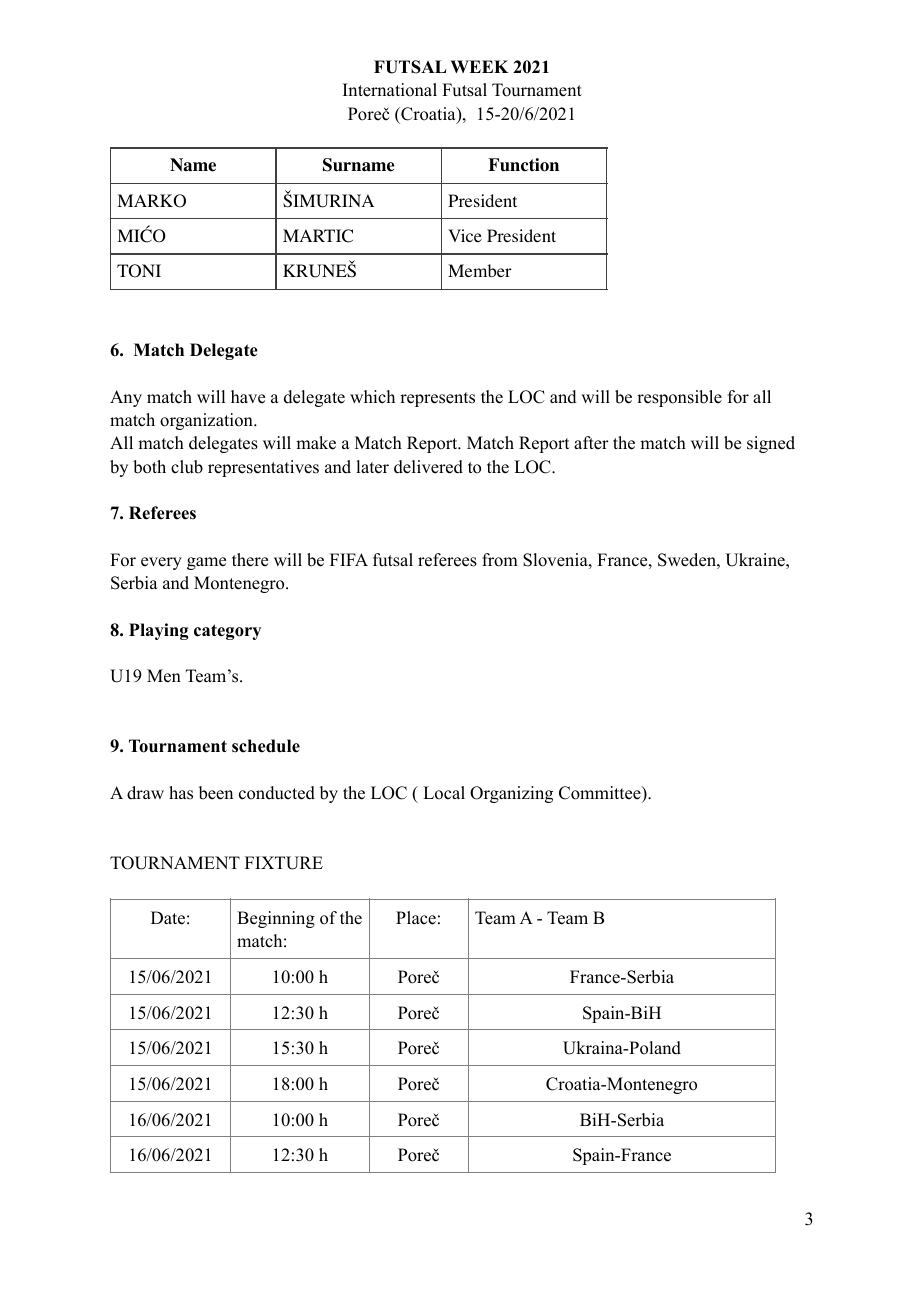 Image resolution: width=924 pixels, height=1308 pixels. I want to click on WEEK, so click(479, 66).
